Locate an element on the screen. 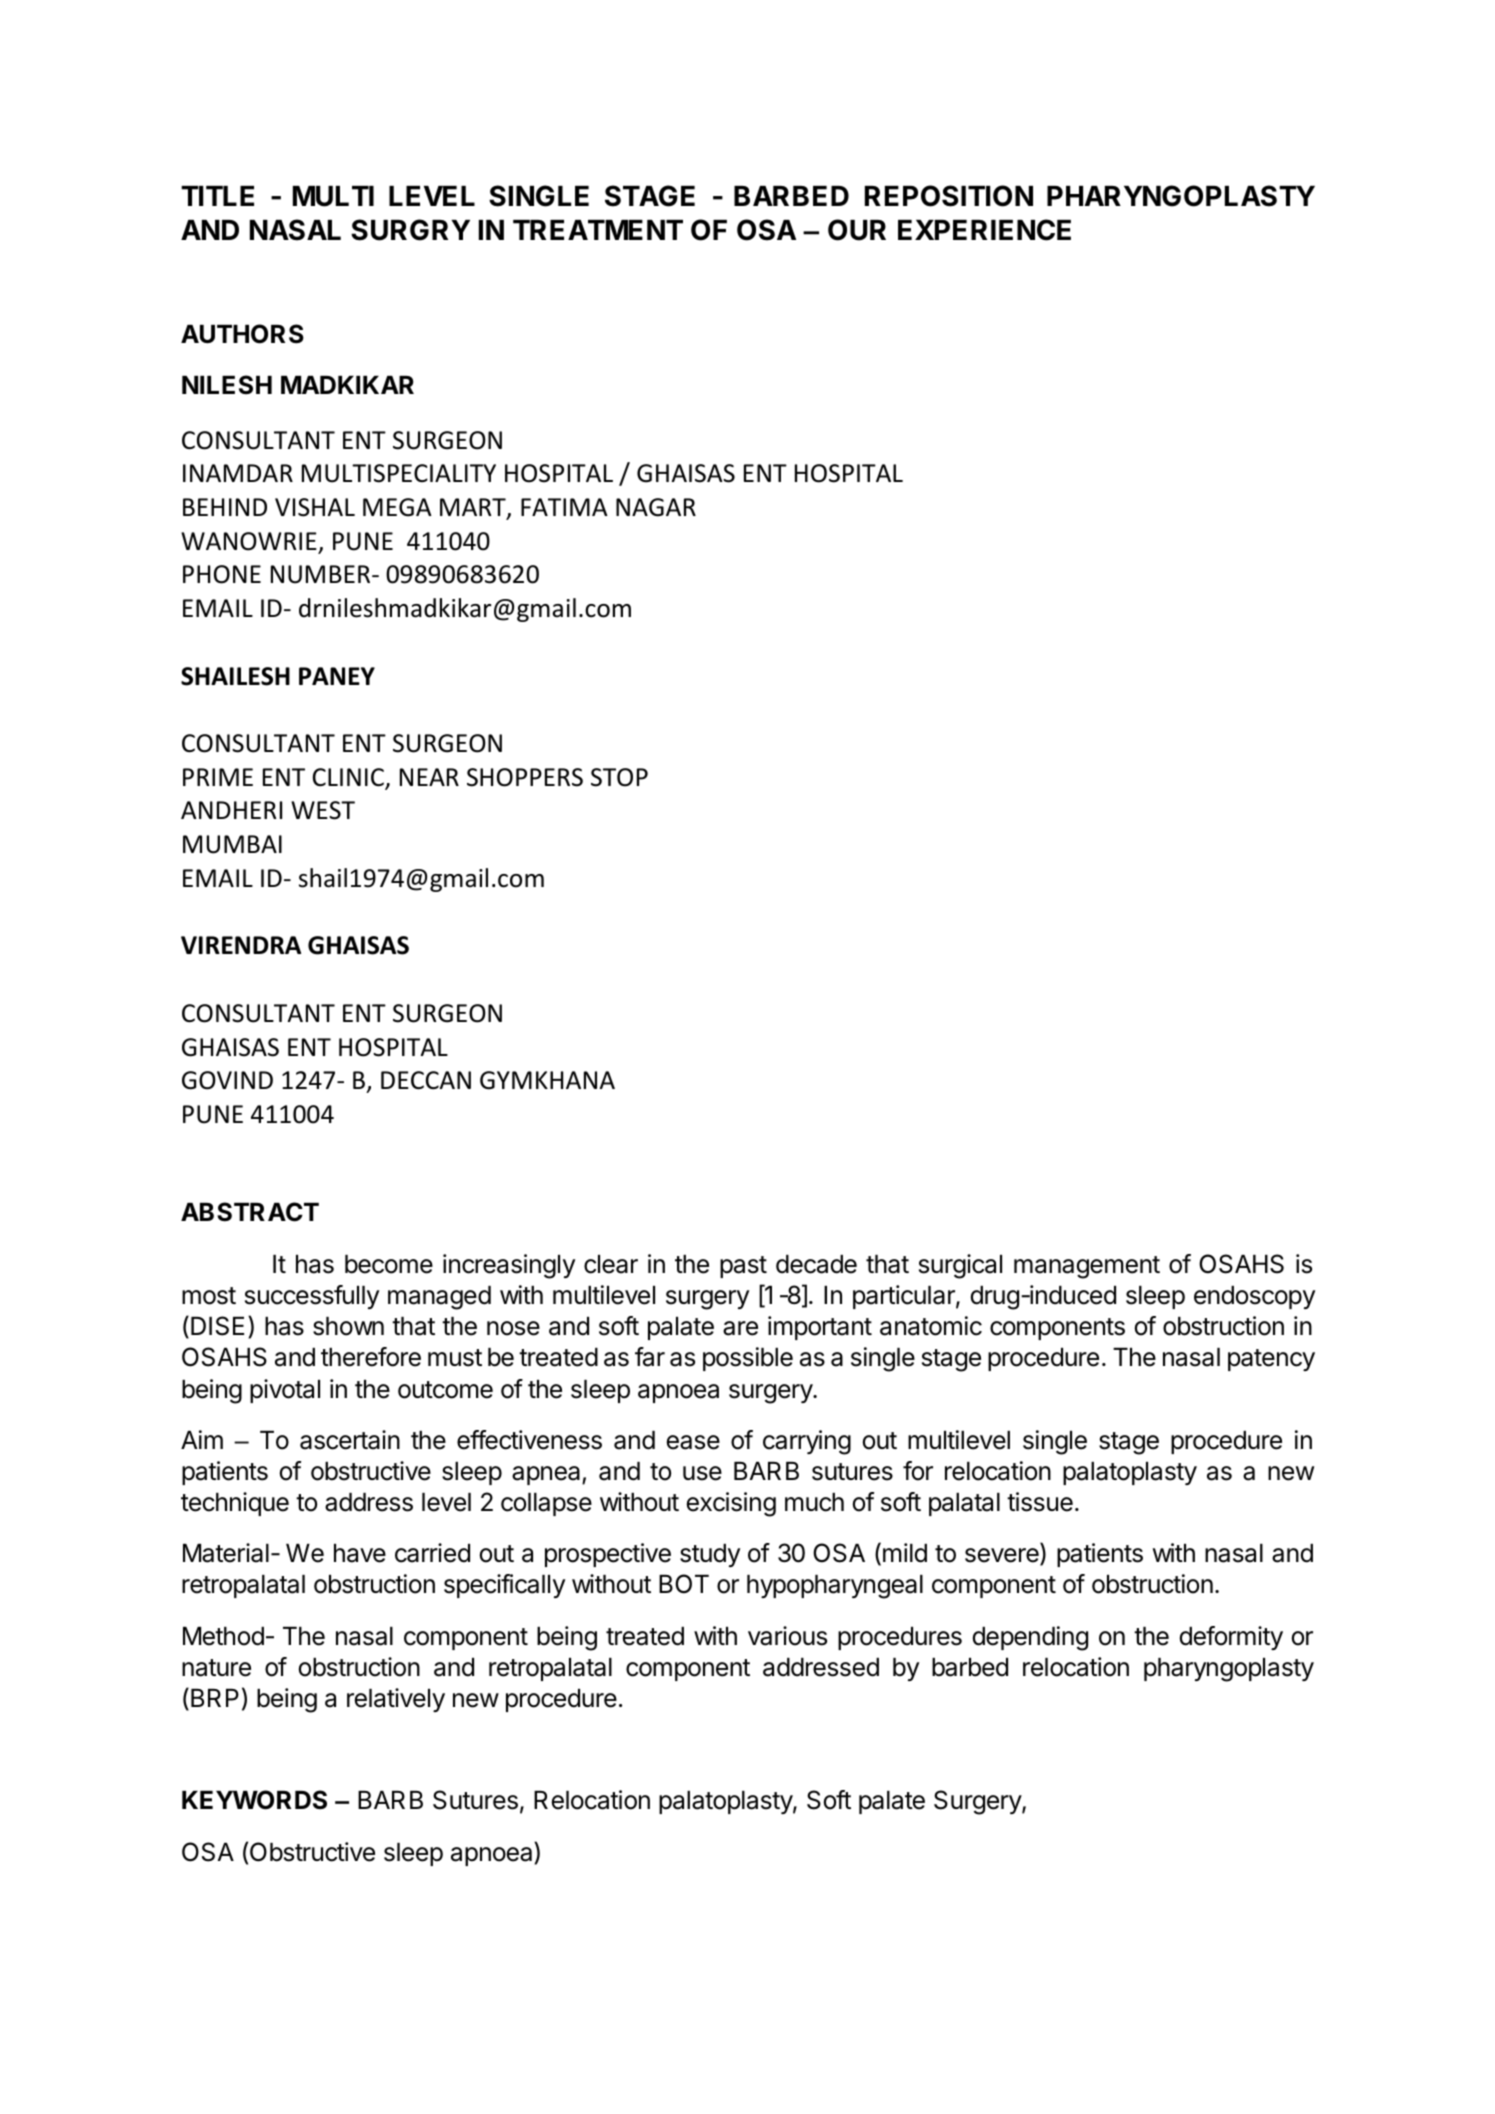 Image resolution: width=1495 pixels, height=2114 pixels. relatively is located at coordinates (396, 1700).
